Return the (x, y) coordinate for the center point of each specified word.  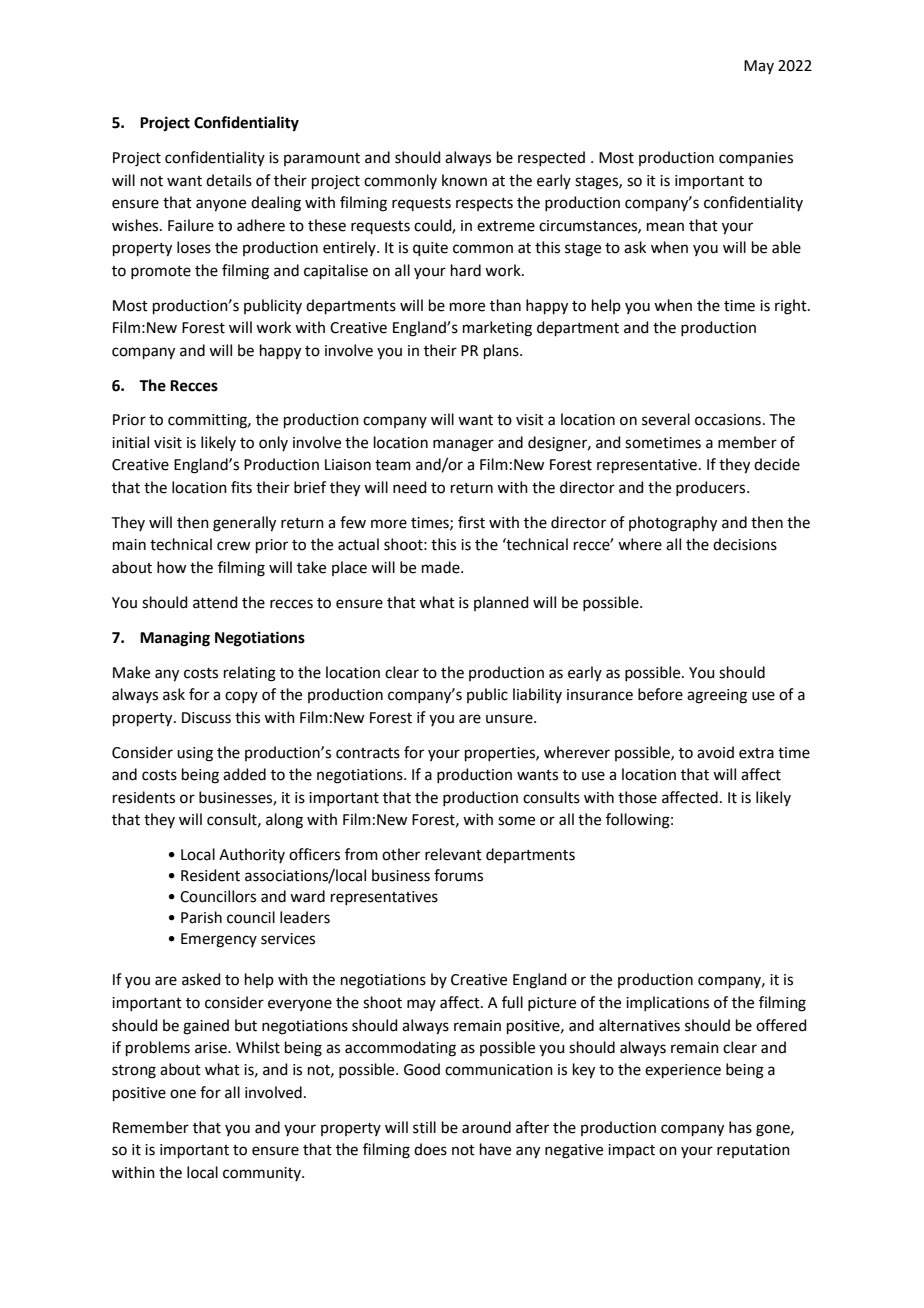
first (471, 522)
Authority (252, 855)
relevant (453, 854)
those (637, 797)
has (740, 1127)
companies (756, 159)
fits (241, 487)
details (229, 180)
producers (712, 488)
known (464, 180)
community (263, 1174)
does (430, 1149)
